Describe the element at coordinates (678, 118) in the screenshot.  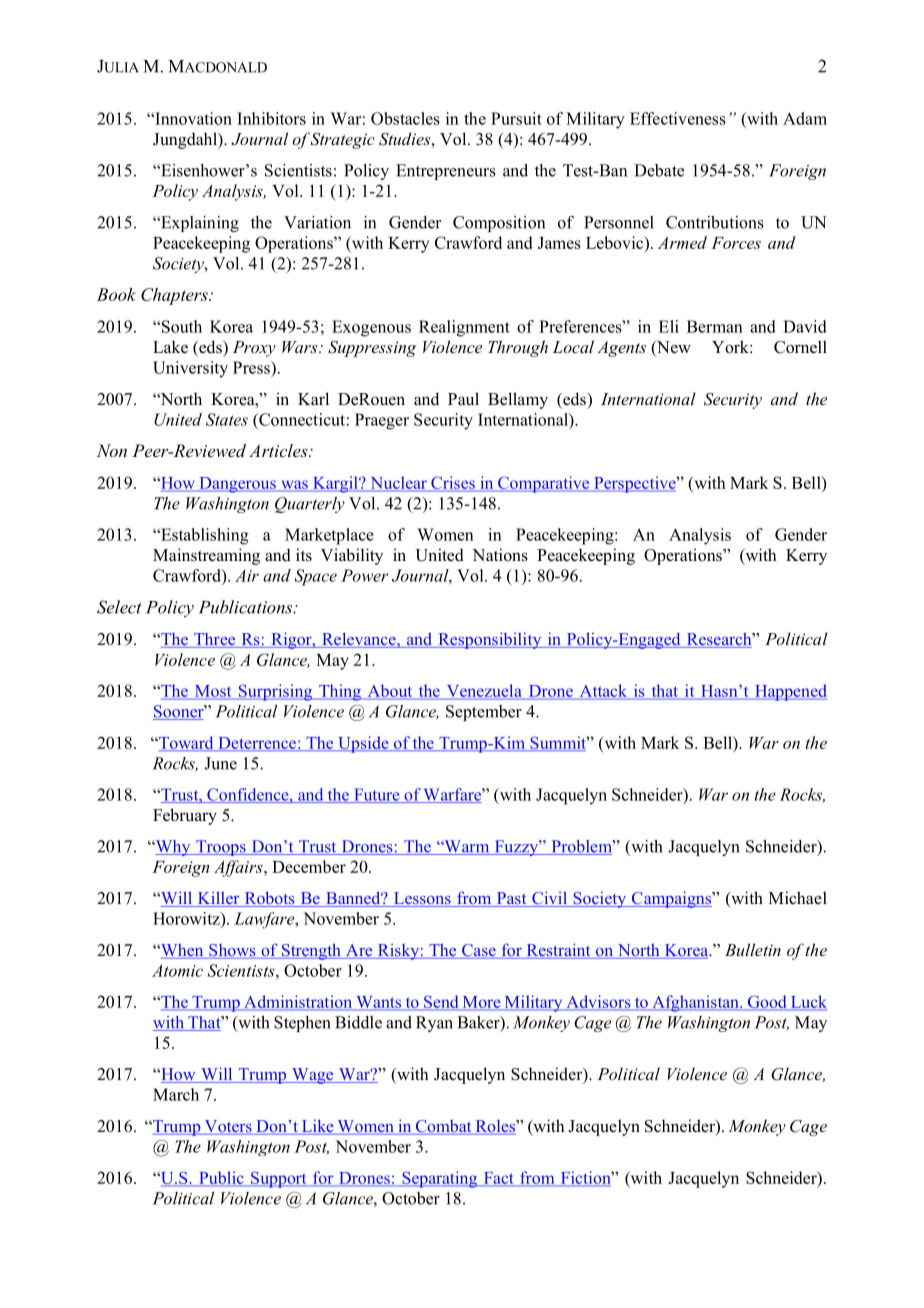
I see `Effectiveness` at that location.
